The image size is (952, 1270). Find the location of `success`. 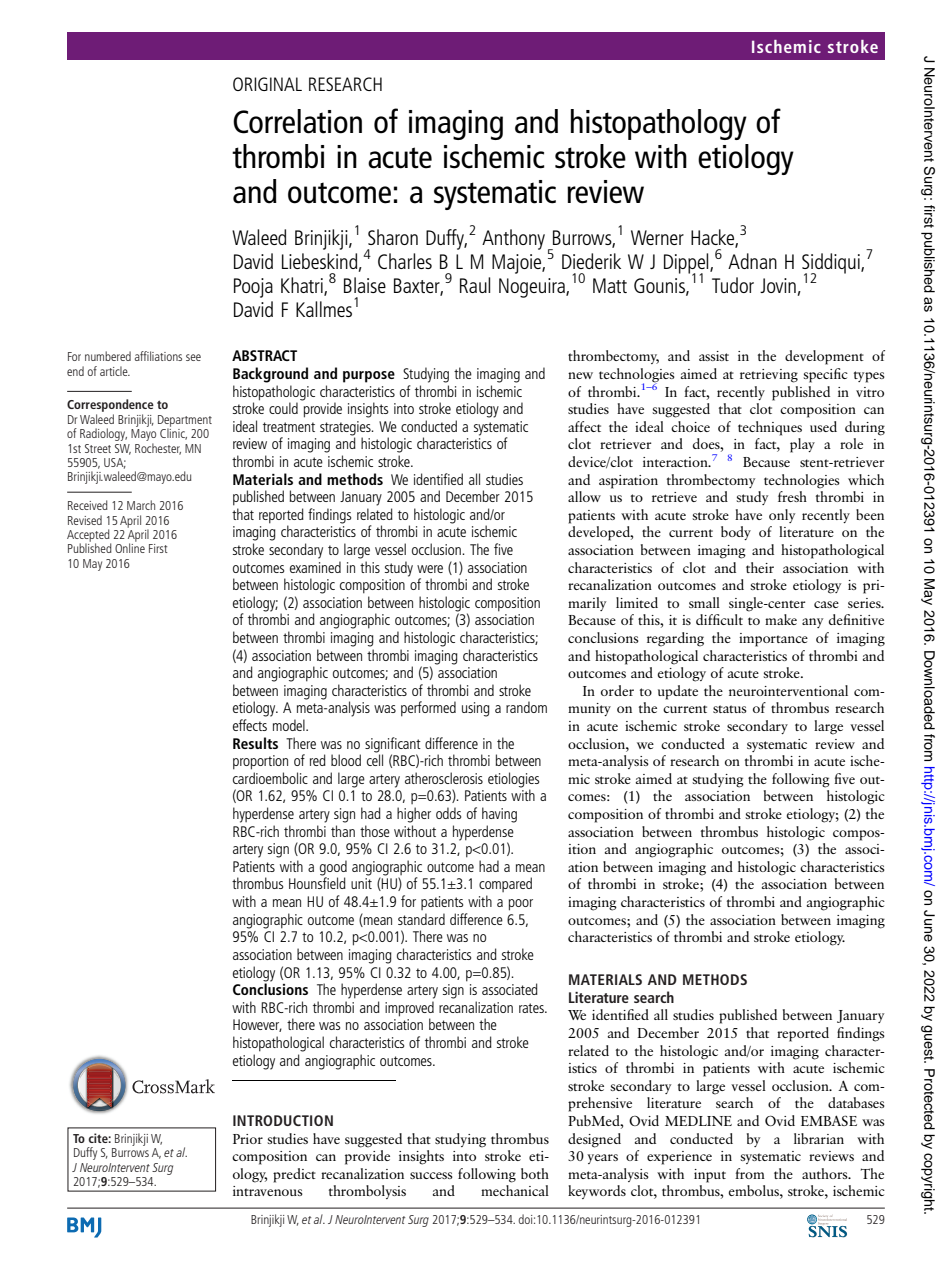

success is located at coordinates (431, 1175).
